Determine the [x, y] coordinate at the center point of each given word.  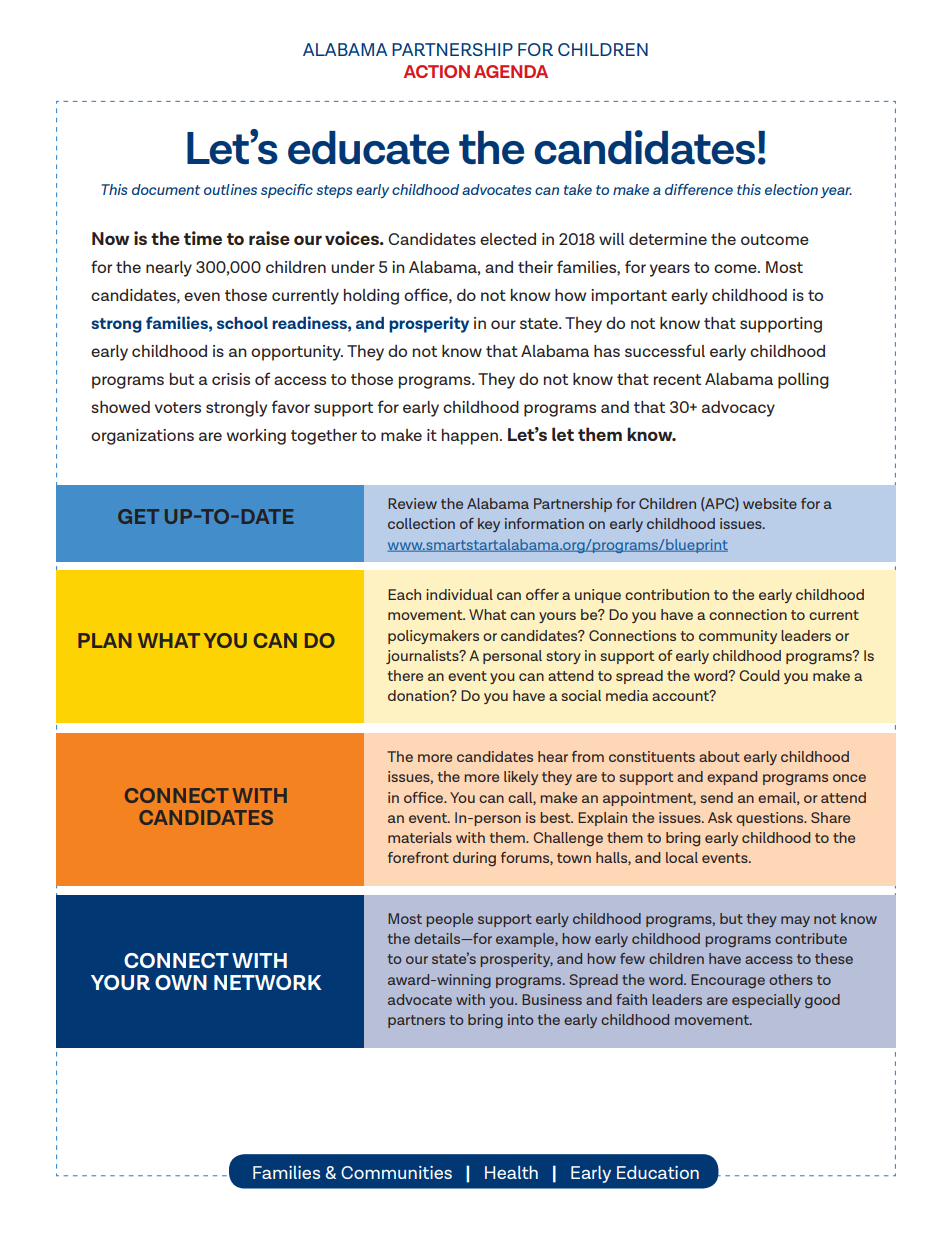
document [166, 189]
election [791, 189]
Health [511, 1172]
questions [771, 819]
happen [470, 437]
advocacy [738, 409]
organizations [142, 437]
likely [521, 778]
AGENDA [511, 71]
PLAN [105, 640]
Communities [396, 1172]
